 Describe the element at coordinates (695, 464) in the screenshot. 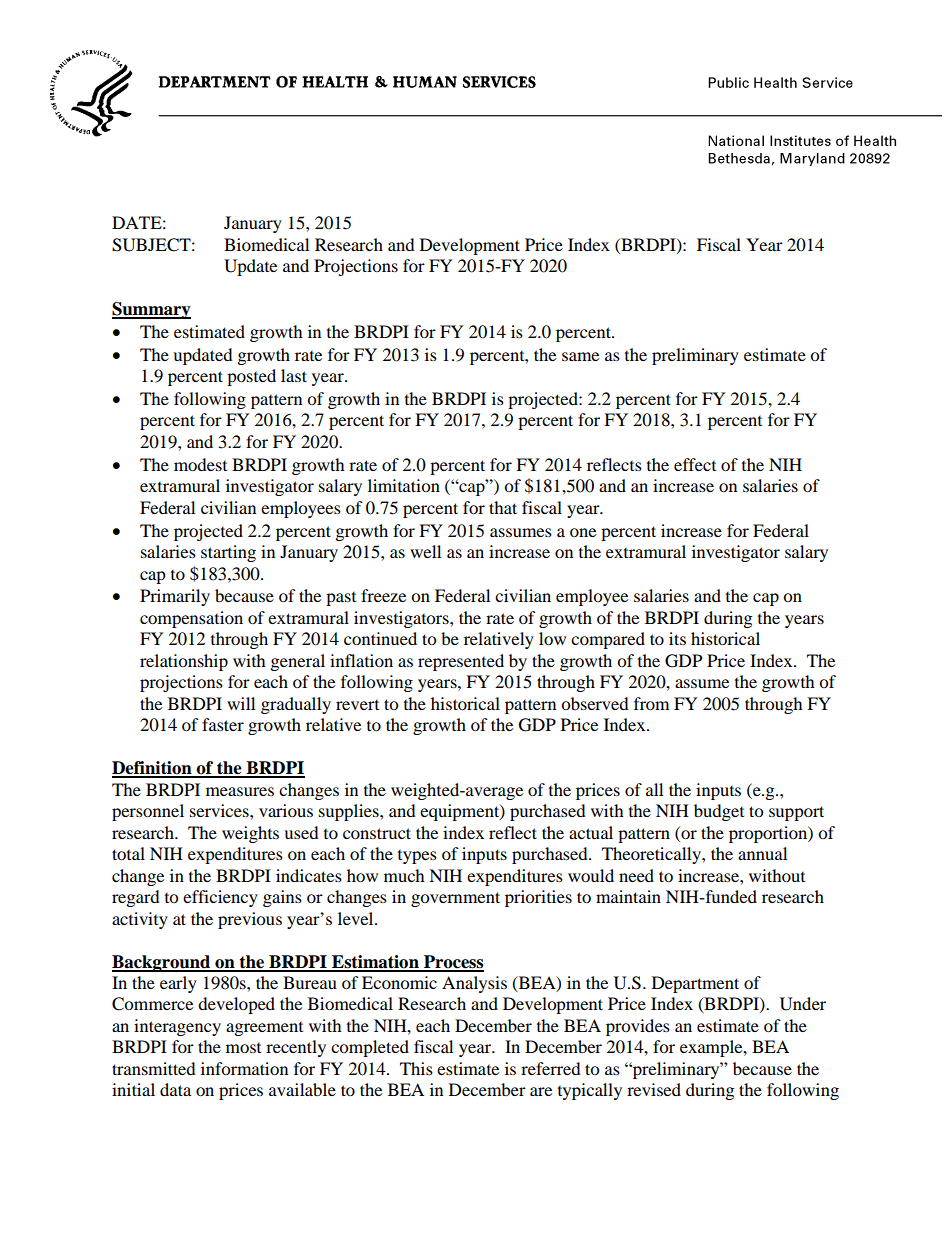

I see `effect` at that location.
